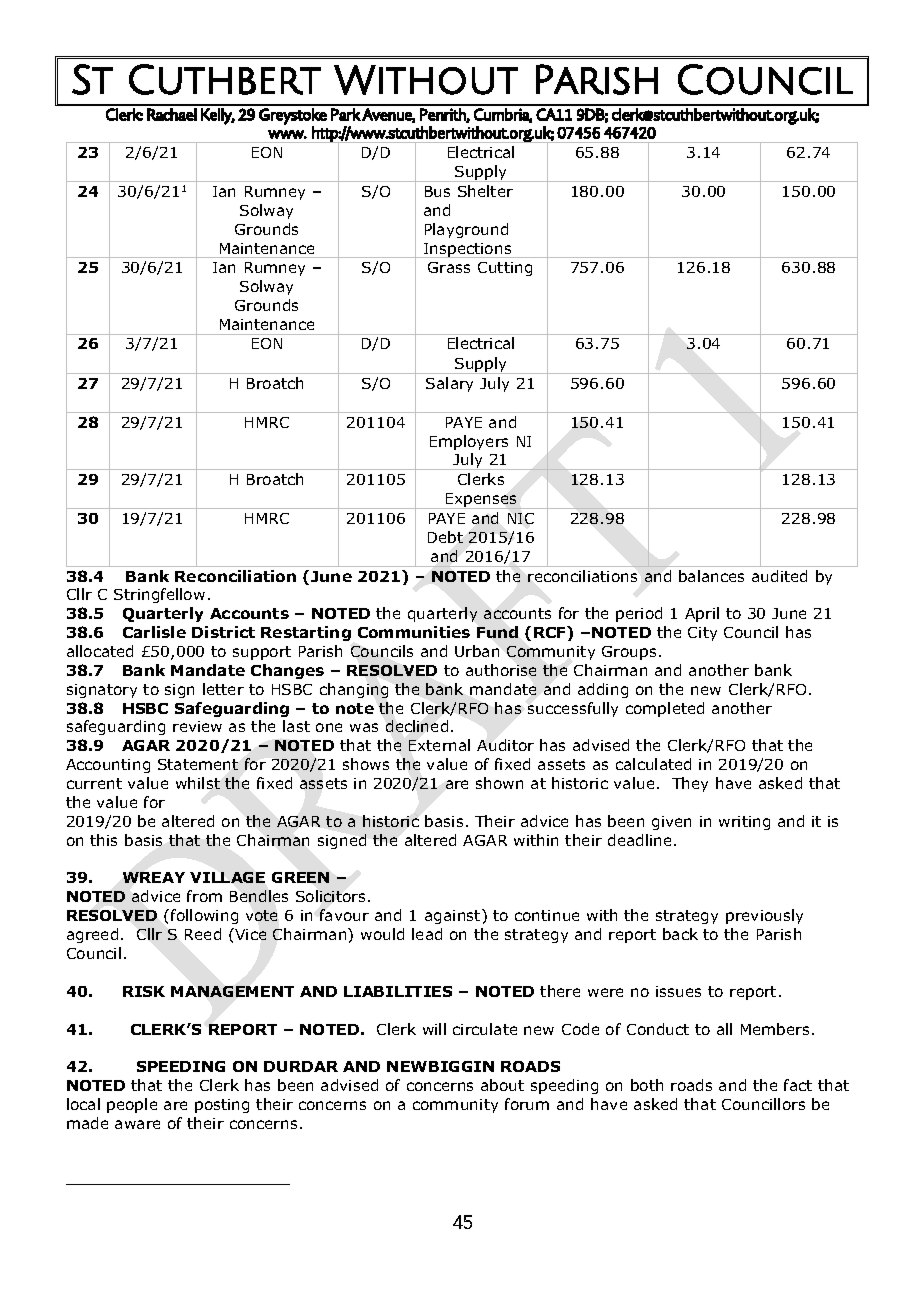  What do you see at coordinates (437, 191) in the image?
I see `Bus` at bounding box center [437, 191].
